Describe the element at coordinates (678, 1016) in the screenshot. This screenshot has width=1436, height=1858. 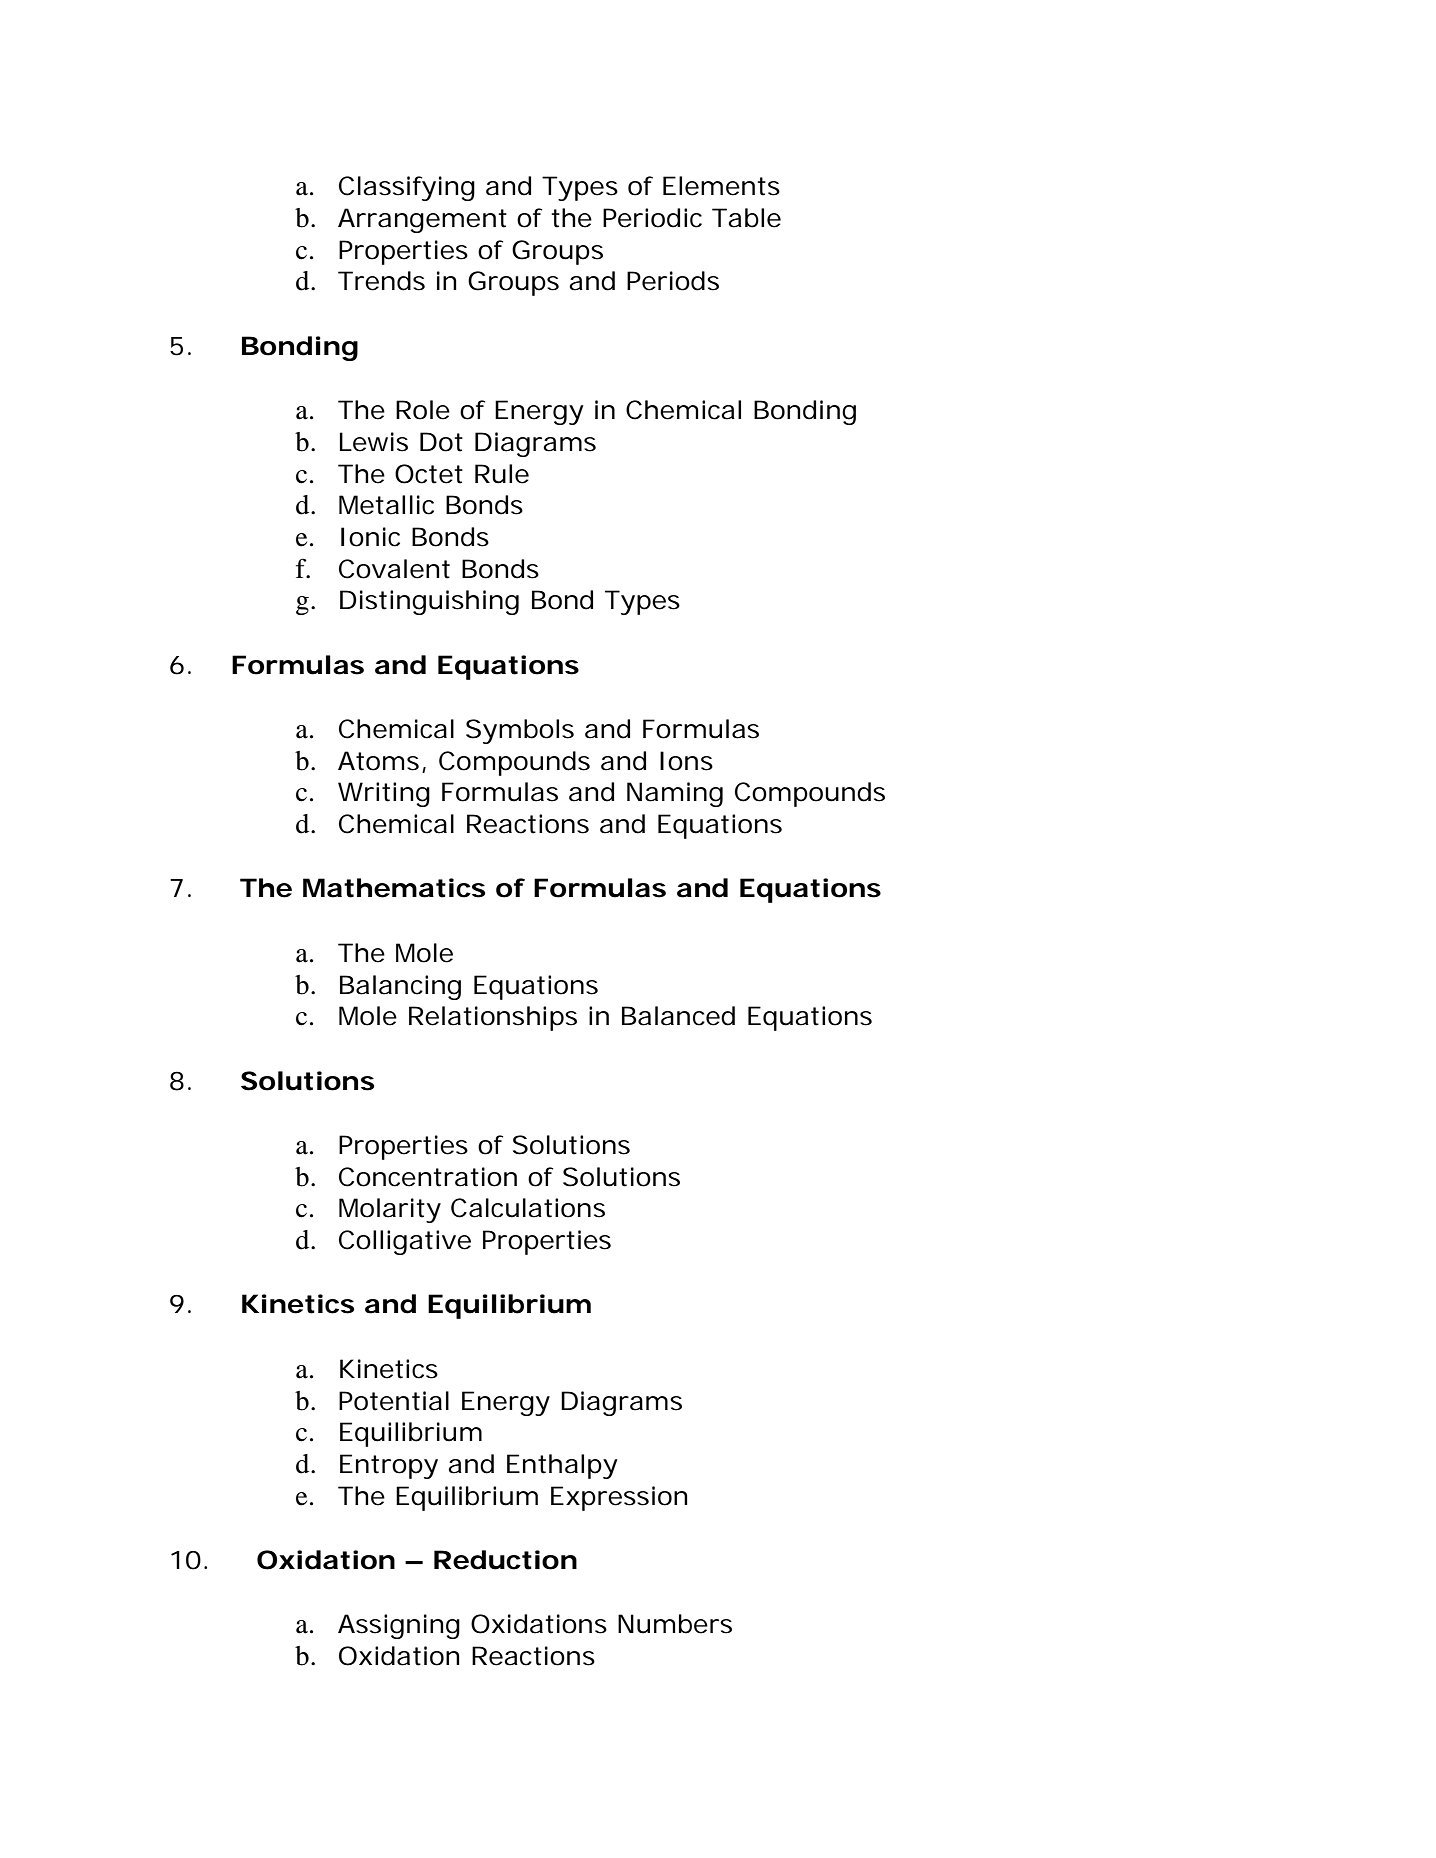
I see `Balanced` at that location.
